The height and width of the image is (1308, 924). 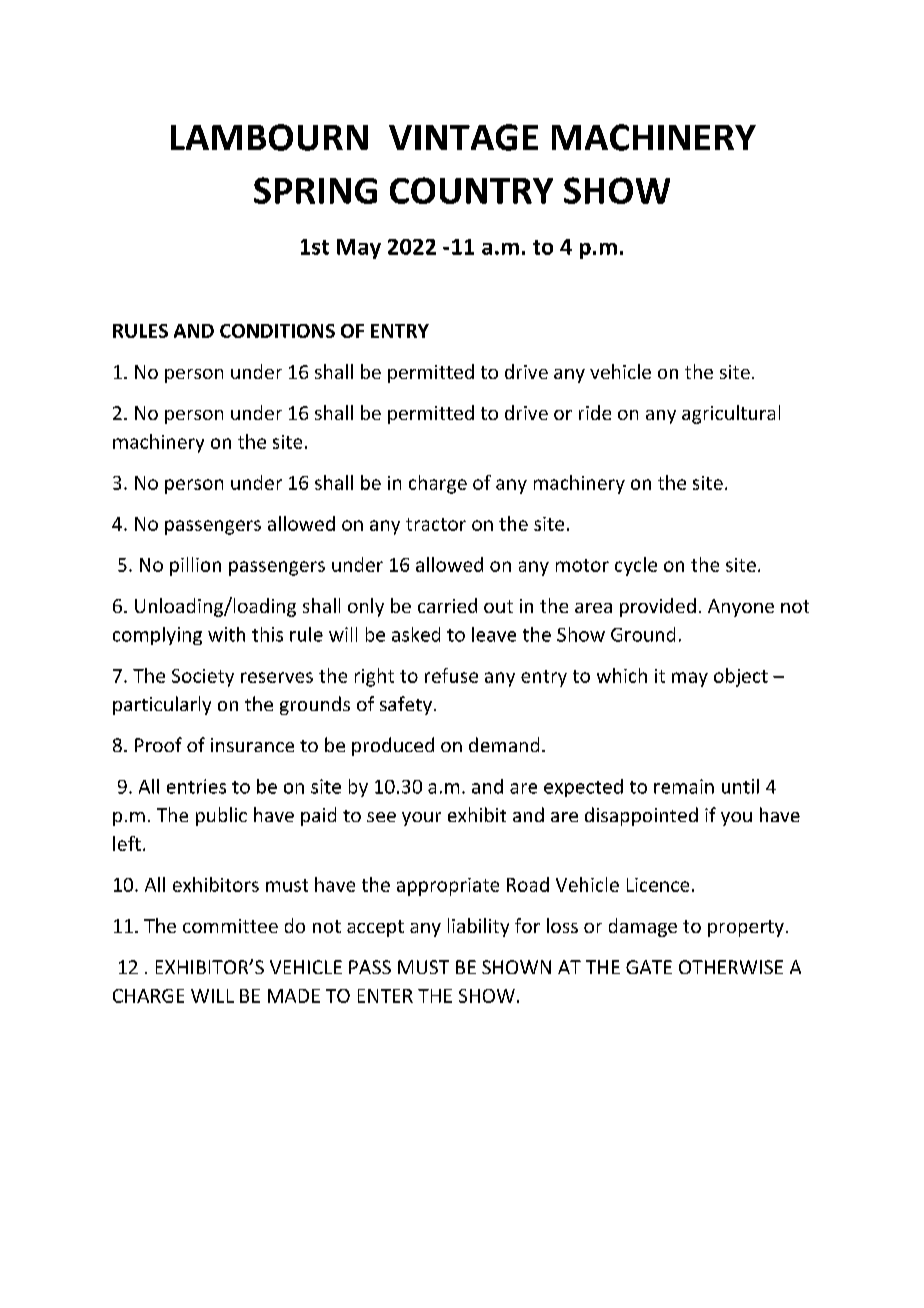 What do you see at coordinates (385, 996) in the image?
I see `ENTER` at bounding box center [385, 996].
